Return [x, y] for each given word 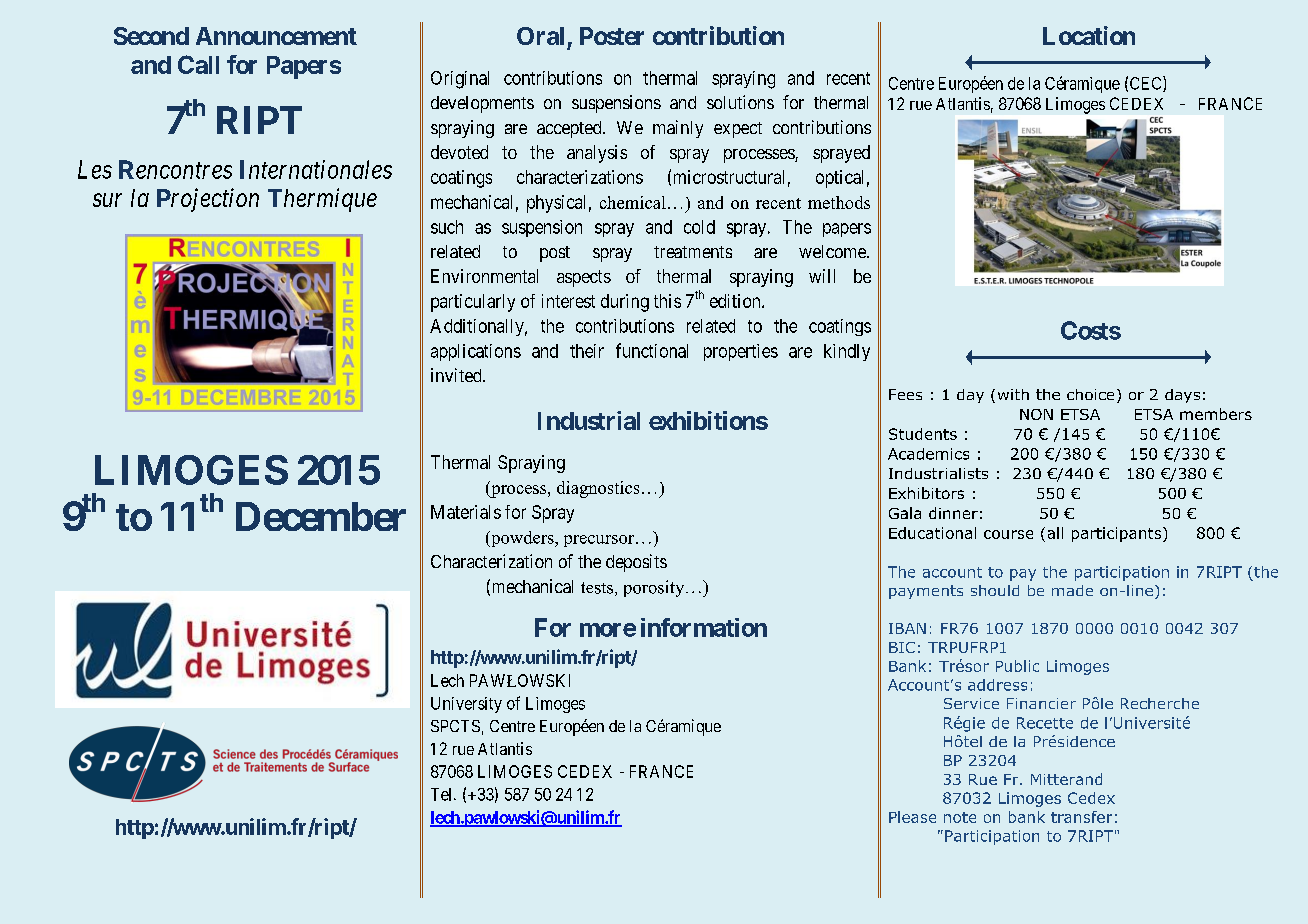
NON [1036, 414]
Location [1089, 35]
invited [457, 375]
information [704, 627]
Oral [540, 36]
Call [198, 64]
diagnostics [598, 489]
